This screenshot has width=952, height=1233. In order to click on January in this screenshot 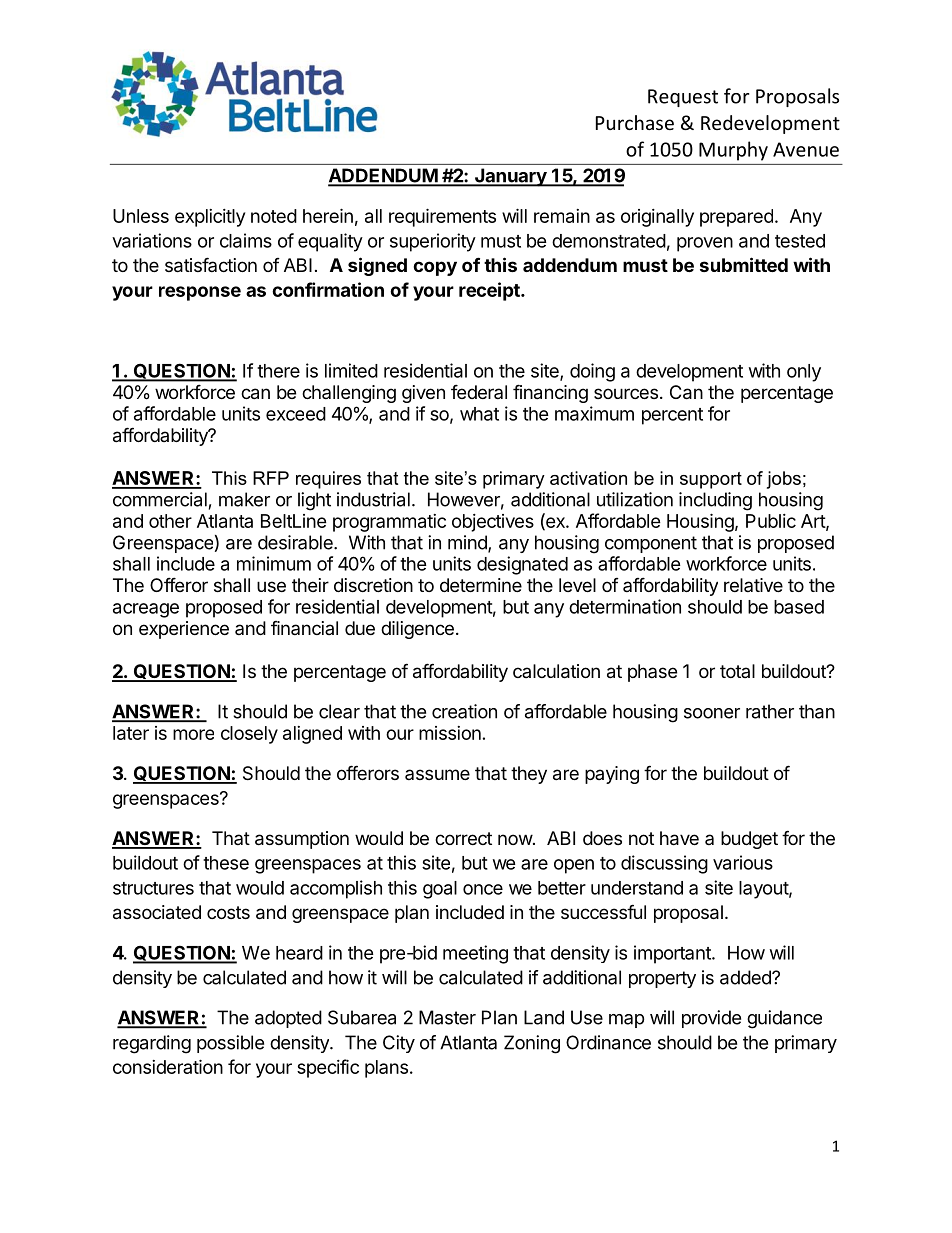, I will do `click(510, 177)`.
